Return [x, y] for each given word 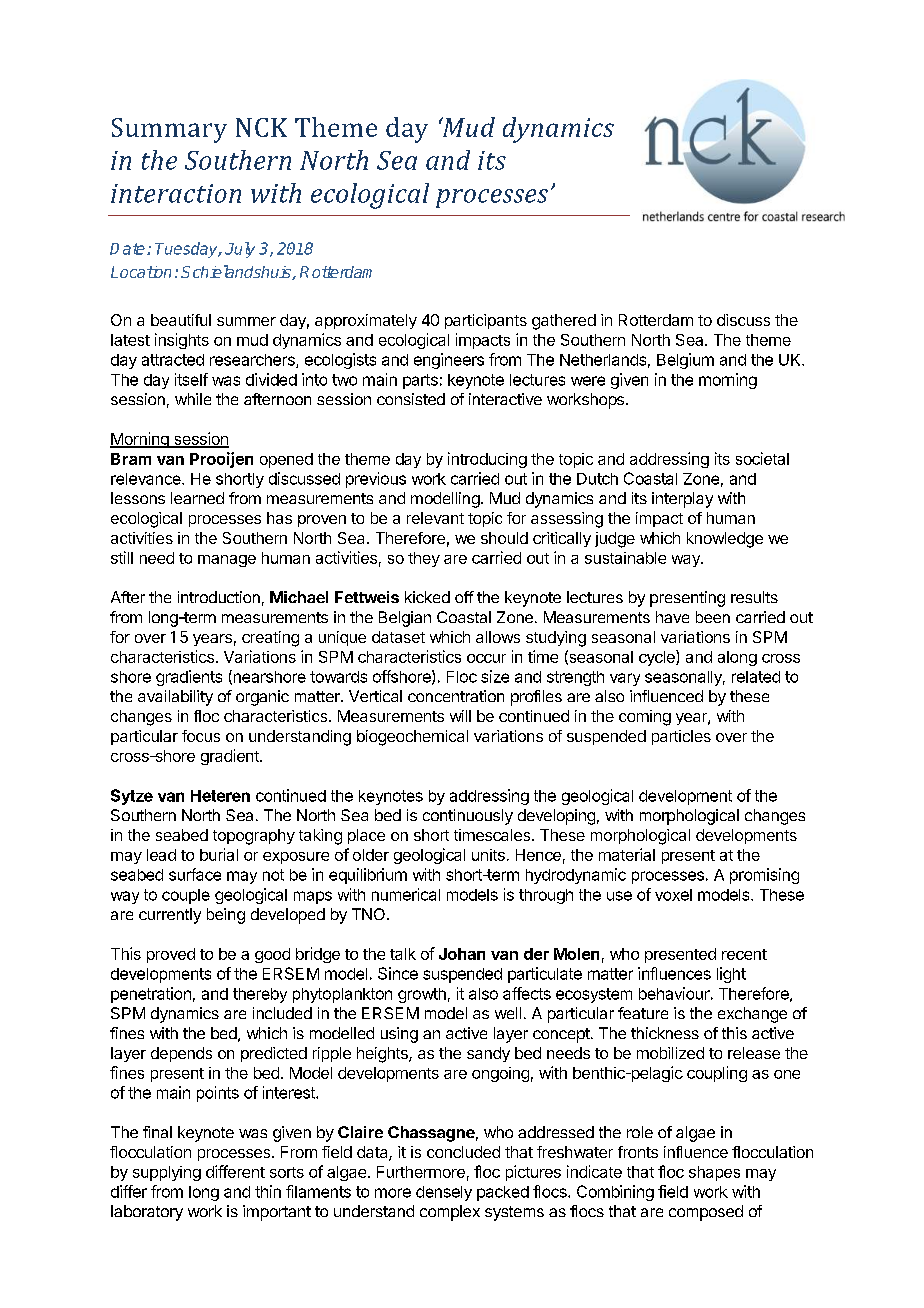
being [226, 916]
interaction [176, 193]
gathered [564, 322]
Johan [462, 954]
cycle [658, 658]
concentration [456, 696]
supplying [167, 1173]
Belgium [685, 361]
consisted [411, 399]
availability [175, 698]
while [193, 399]
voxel [673, 895]
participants [486, 321]
